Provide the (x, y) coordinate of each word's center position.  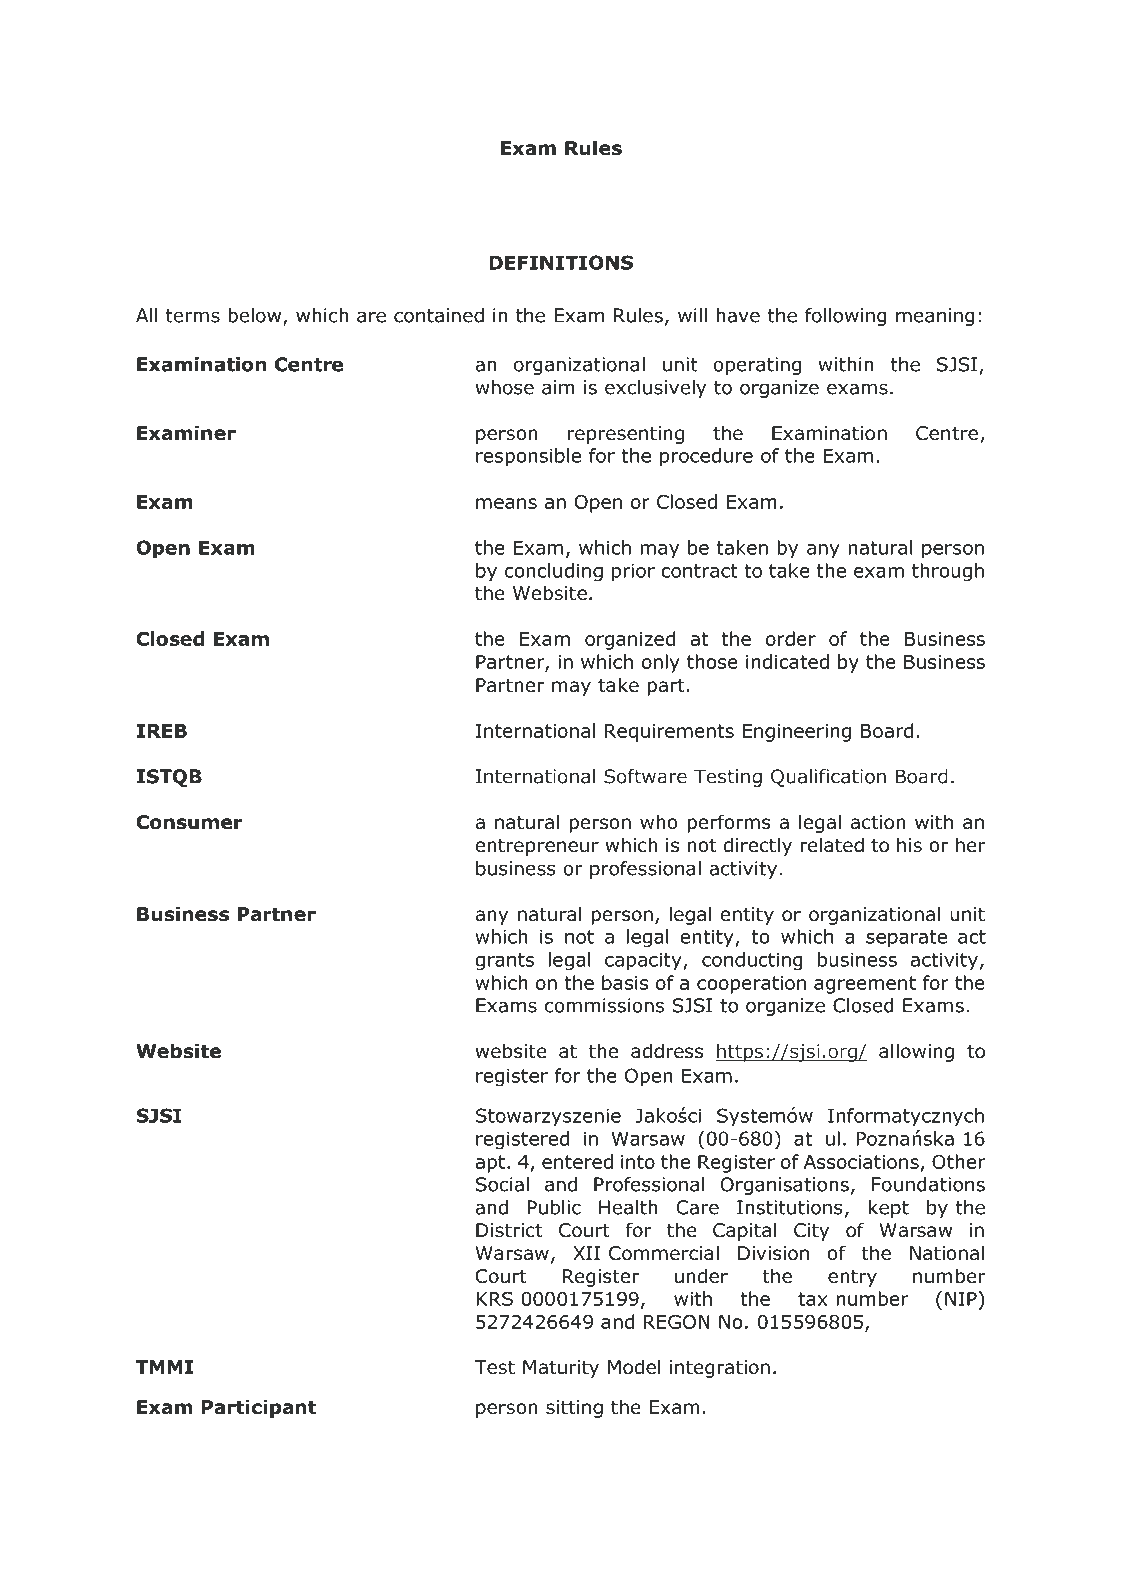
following (846, 317)
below (256, 316)
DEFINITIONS (561, 262)
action (878, 822)
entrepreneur (537, 847)
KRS (494, 1299)
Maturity (561, 1369)
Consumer (189, 822)
